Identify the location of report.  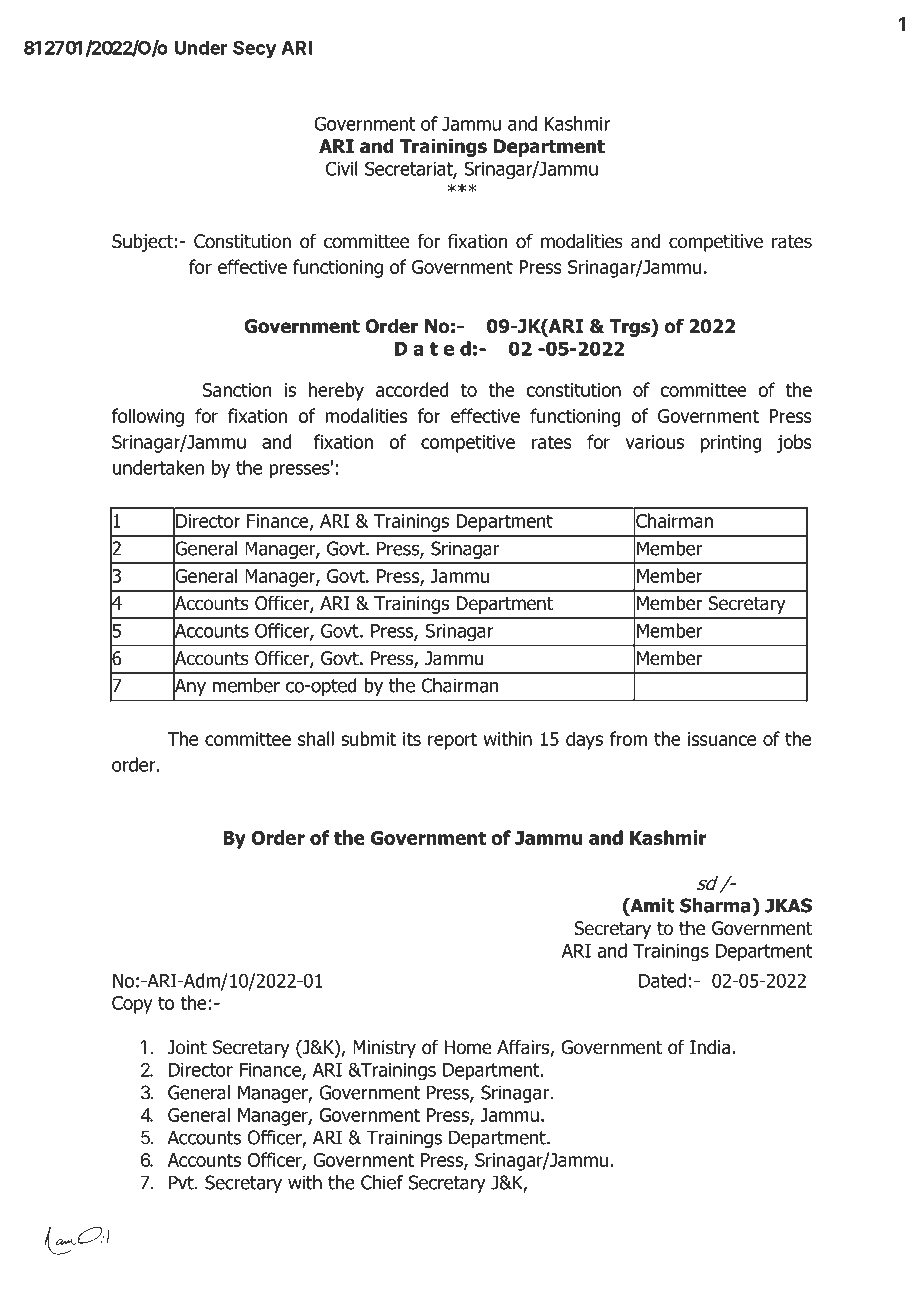
(452, 741).
